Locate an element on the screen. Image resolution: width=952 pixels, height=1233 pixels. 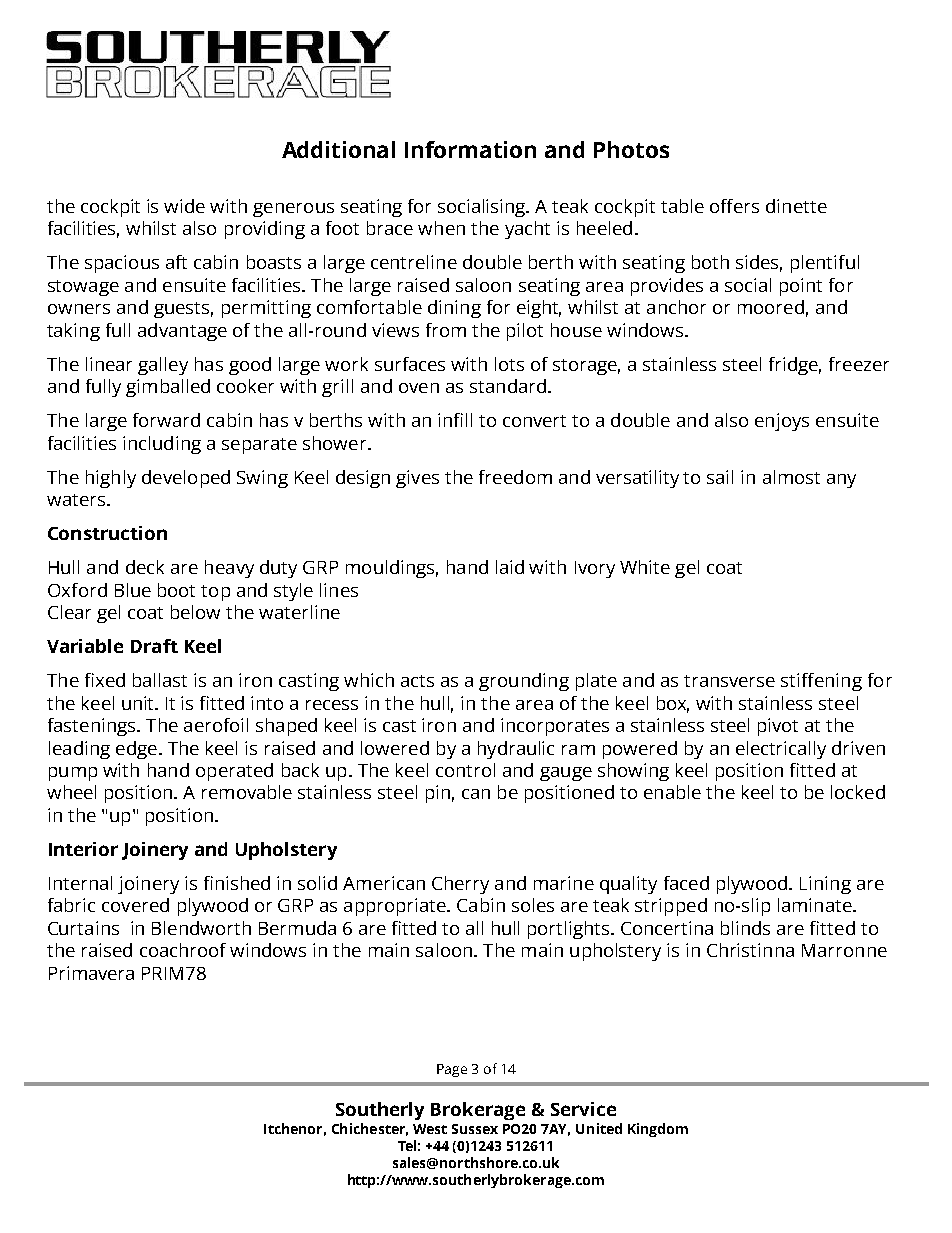
Information is located at coordinates (470, 149).
